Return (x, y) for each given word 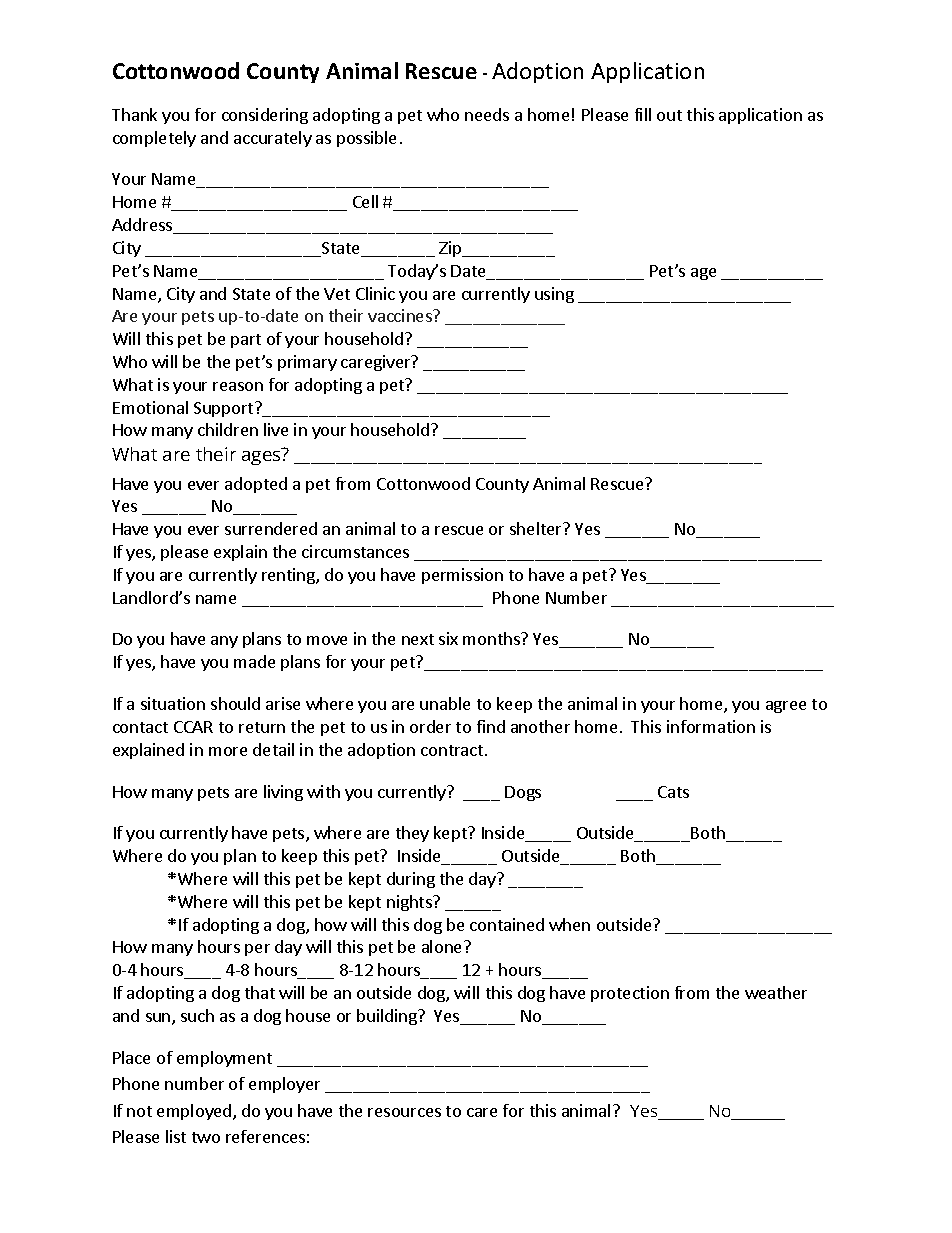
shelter (537, 528)
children (228, 429)
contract (453, 750)
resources (404, 1112)
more (228, 751)
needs (487, 114)
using (554, 295)
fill (643, 114)
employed (195, 1112)
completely (154, 139)
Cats (673, 792)
